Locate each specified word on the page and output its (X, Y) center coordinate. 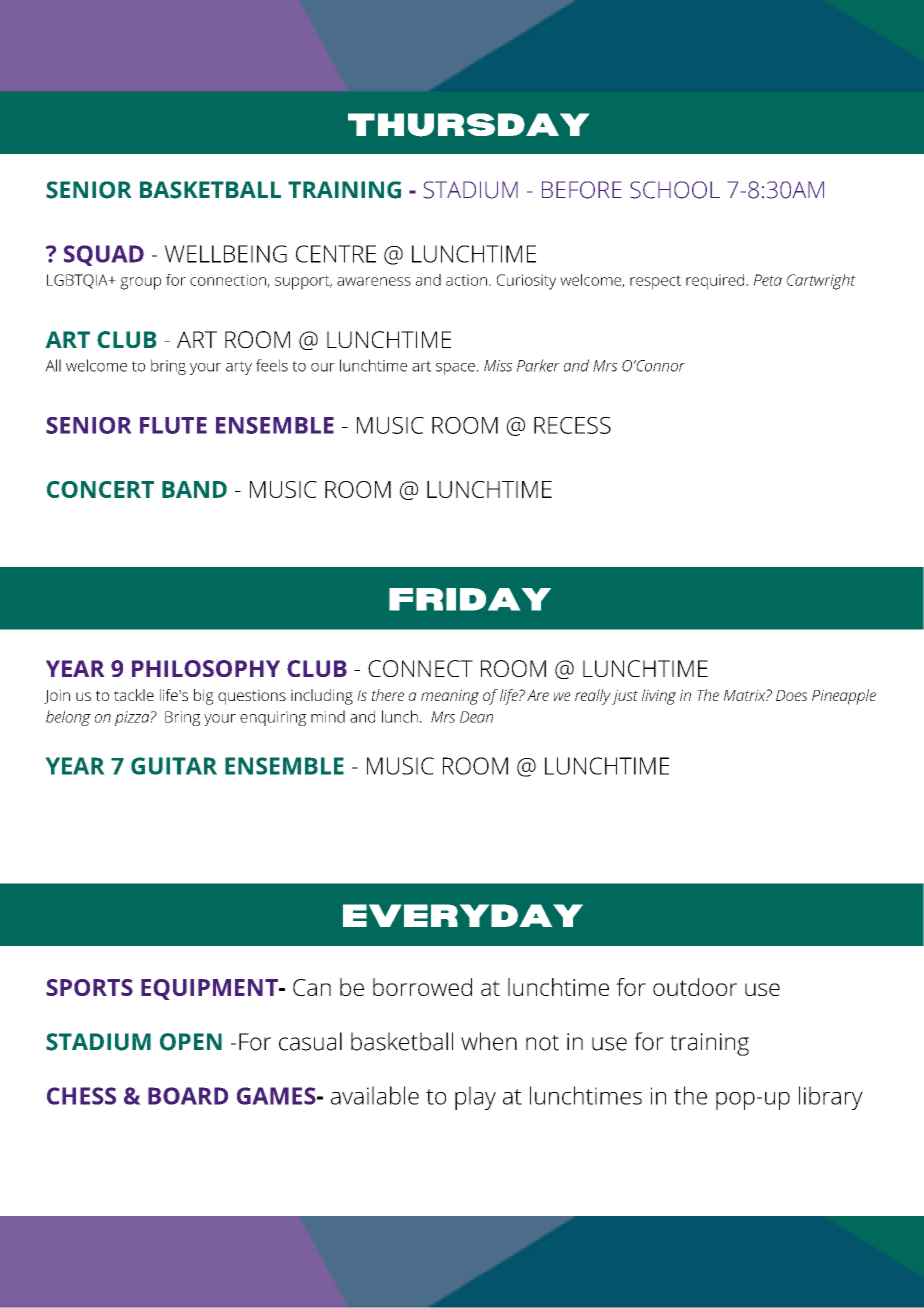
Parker (538, 365)
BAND (194, 489)
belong (68, 718)
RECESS (572, 425)
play (475, 1098)
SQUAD (104, 255)
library (831, 1098)
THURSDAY (468, 125)
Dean (476, 717)
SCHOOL (675, 190)
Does (791, 695)
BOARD (188, 1096)
